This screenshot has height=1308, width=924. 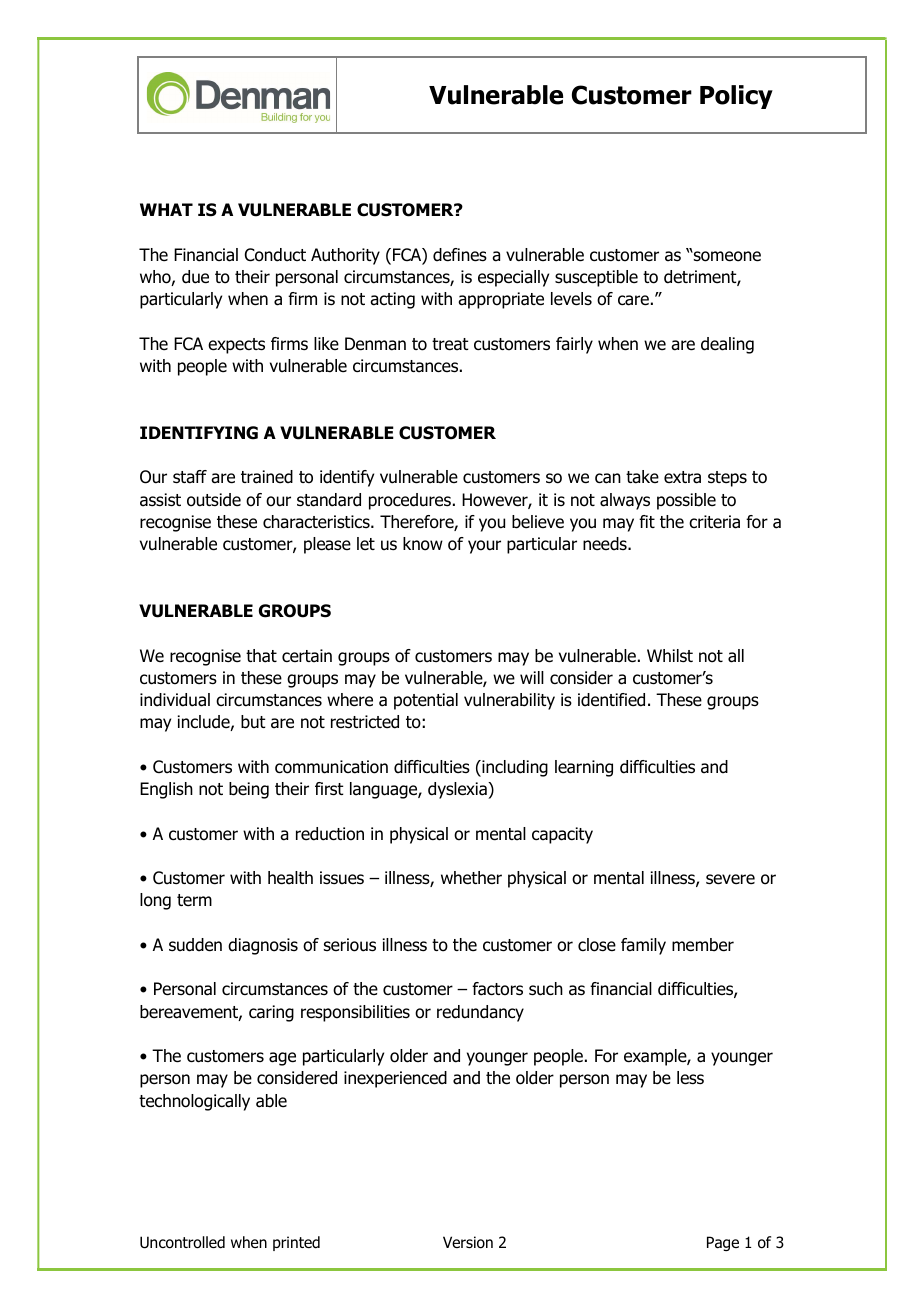 What do you see at coordinates (426, 701) in the screenshot?
I see `potential` at bounding box center [426, 701].
